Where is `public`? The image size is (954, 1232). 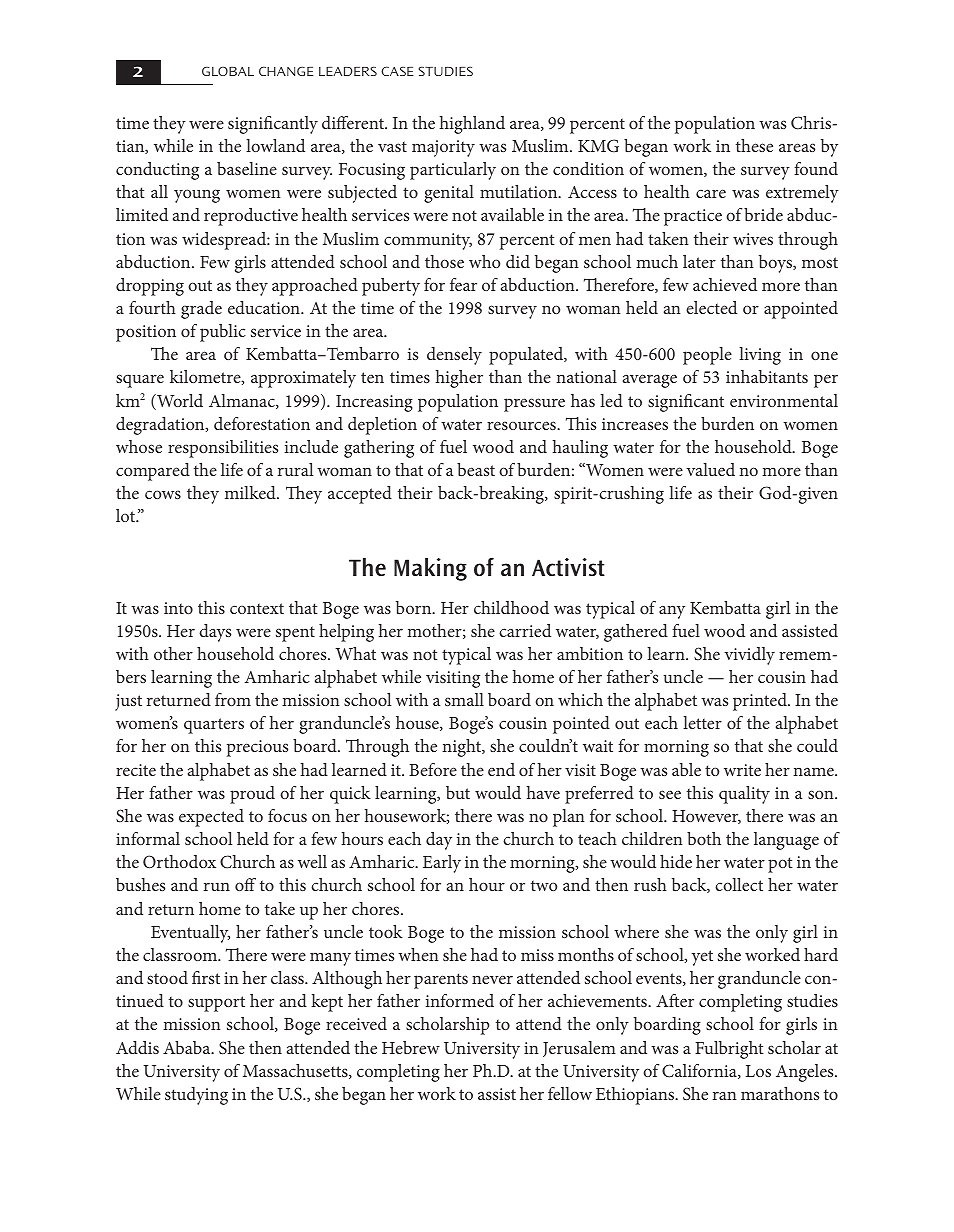
public is located at coordinates (223, 333).
